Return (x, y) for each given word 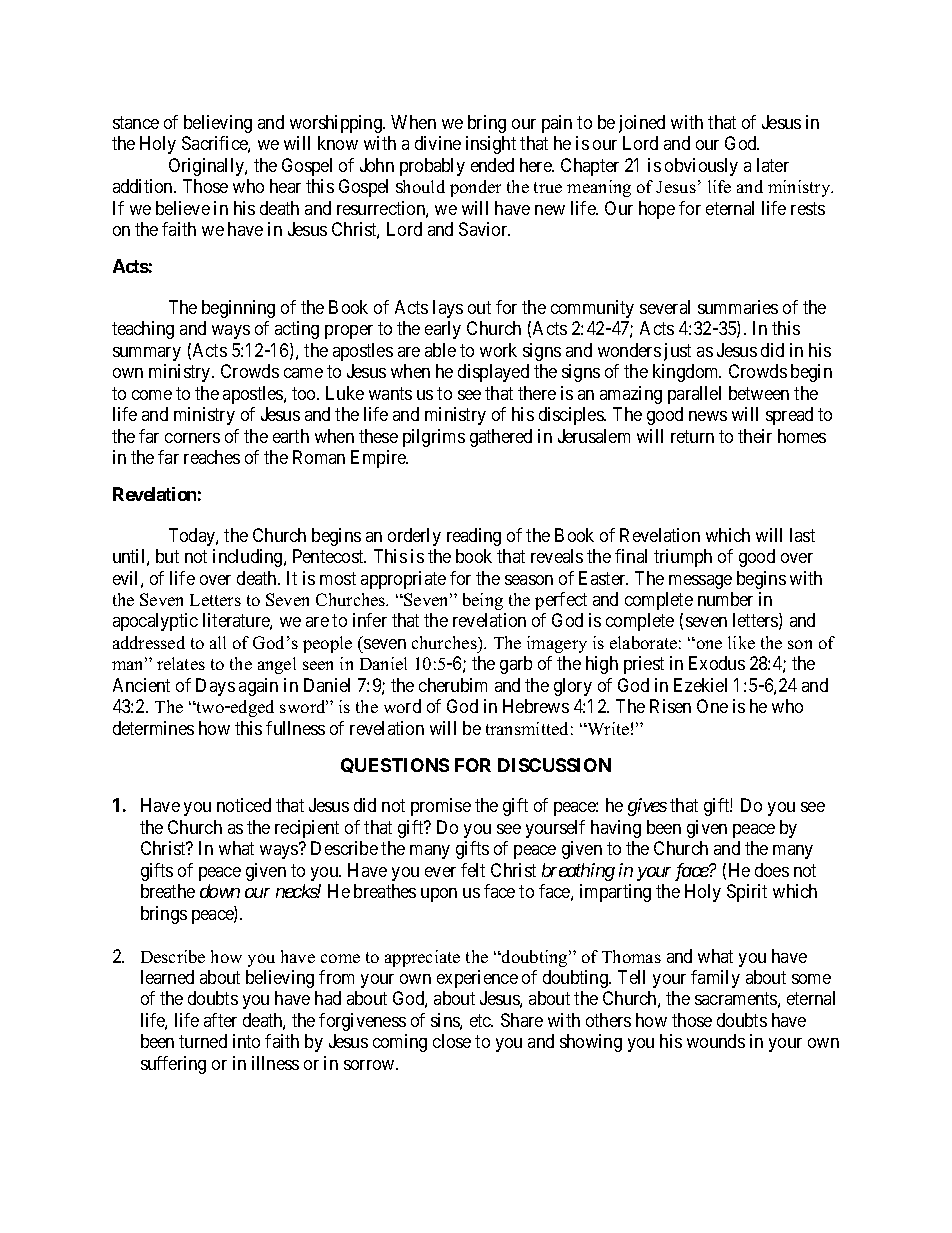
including (249, 558)
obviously (701, 167)
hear (285, 186)
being (483, 601)
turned (203, 1041)
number (725, 599)
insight (491, 145)
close (452, 1041)
